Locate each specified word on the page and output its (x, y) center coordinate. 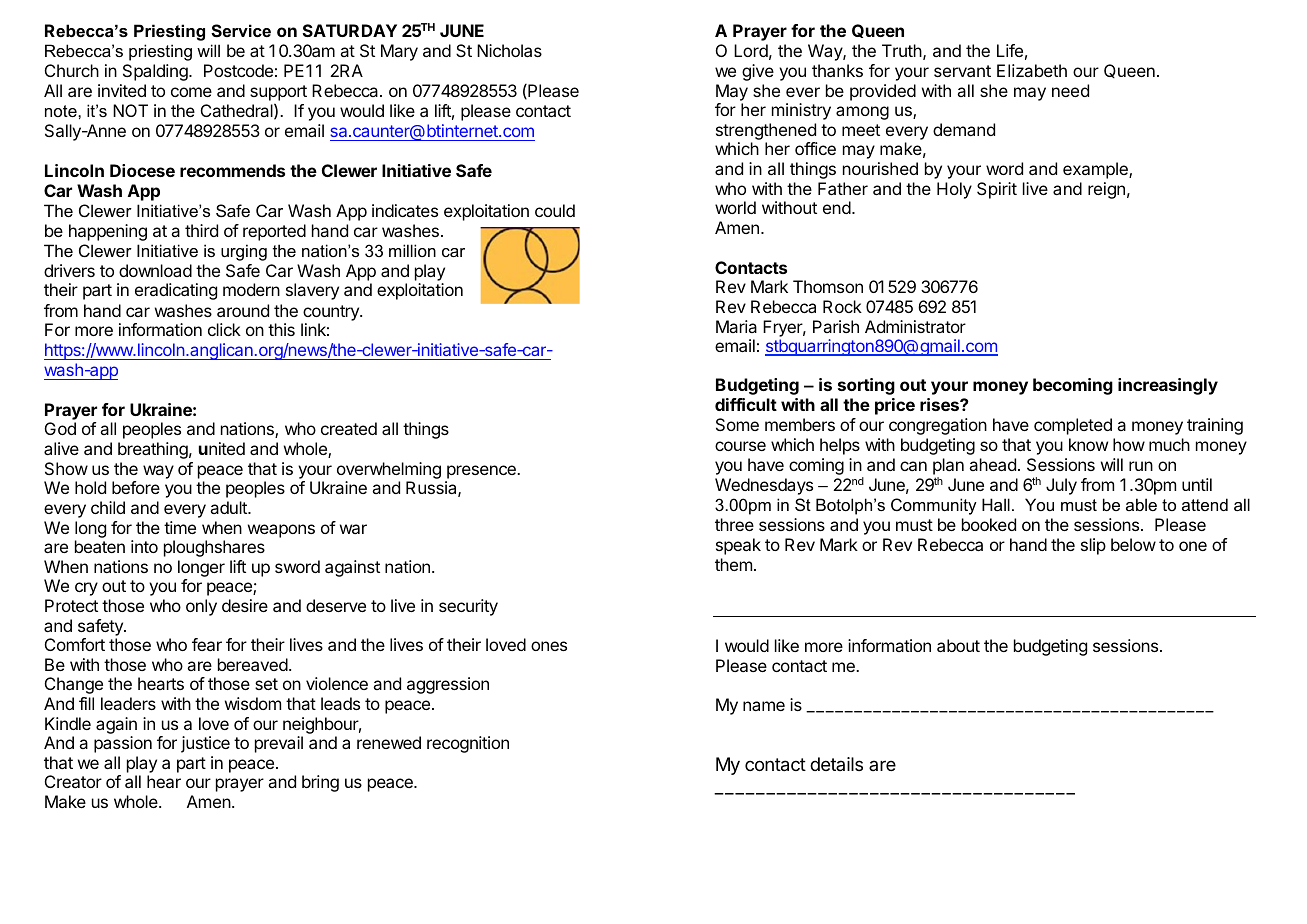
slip (1093, 546)
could (555, 210)
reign (1106, 190)
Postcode (238, 70)
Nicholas (509, 50)
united (222, 448)
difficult (746, 404)
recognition (468, 744)
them (733, 564)
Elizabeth (1032, 70)
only (201, 607)
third (201, 230)
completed (1073, 426)
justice (205, 744)
